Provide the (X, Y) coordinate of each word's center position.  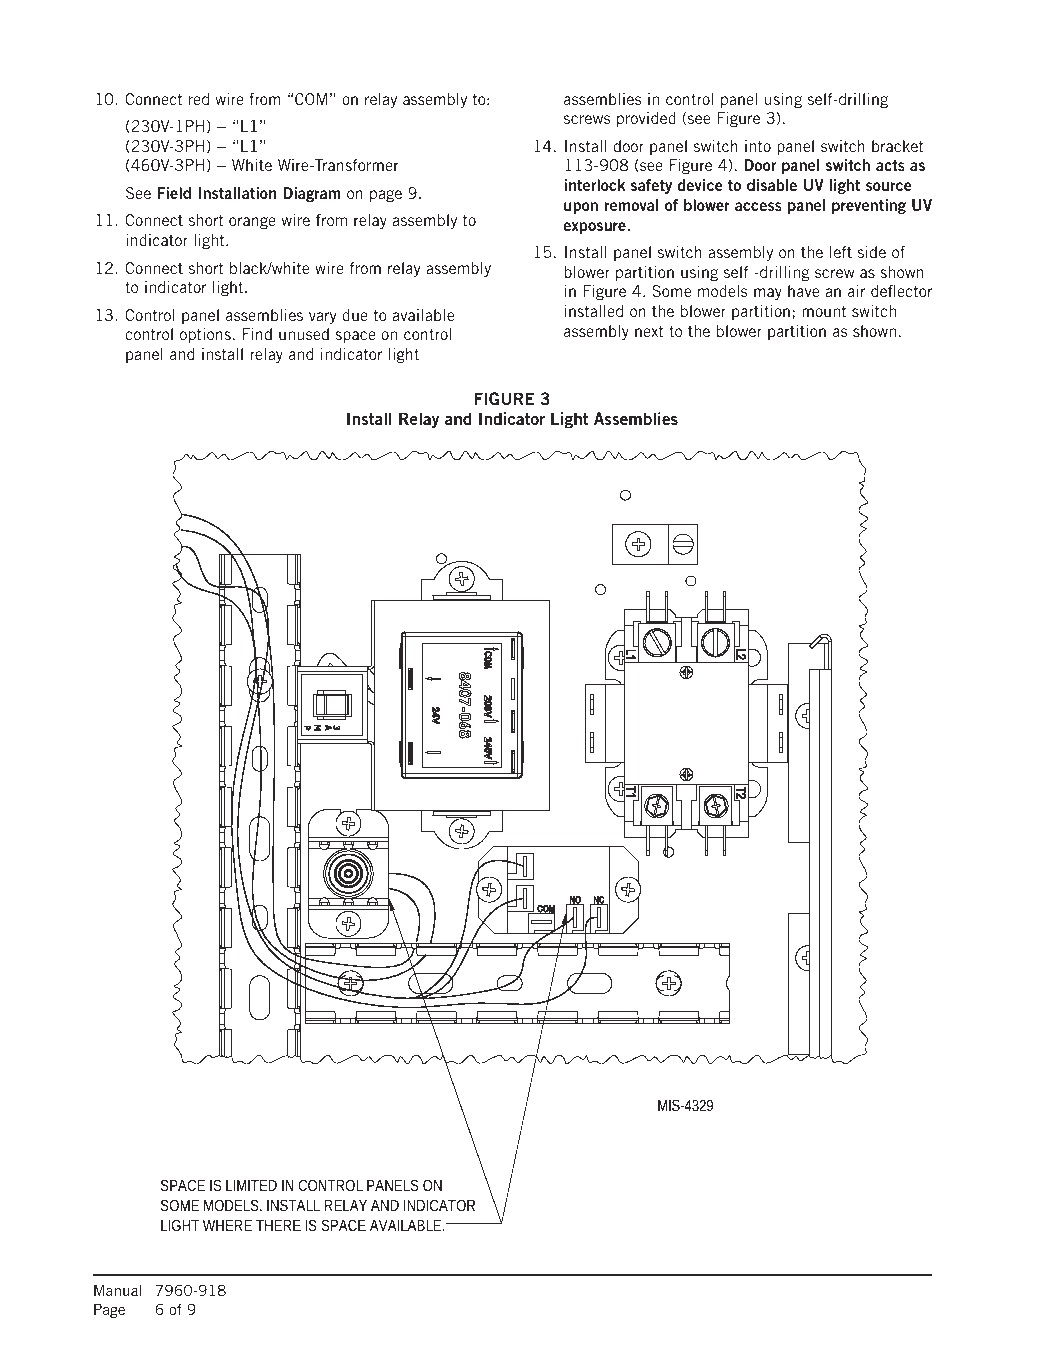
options (205, 335)
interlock (594, 185)
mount (824, 311)
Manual (117, 1290)
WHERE (227, 1225)
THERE (278, 1225)
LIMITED (251, 1185)
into (758, 146)
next (649, 331)
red (199, 99)
